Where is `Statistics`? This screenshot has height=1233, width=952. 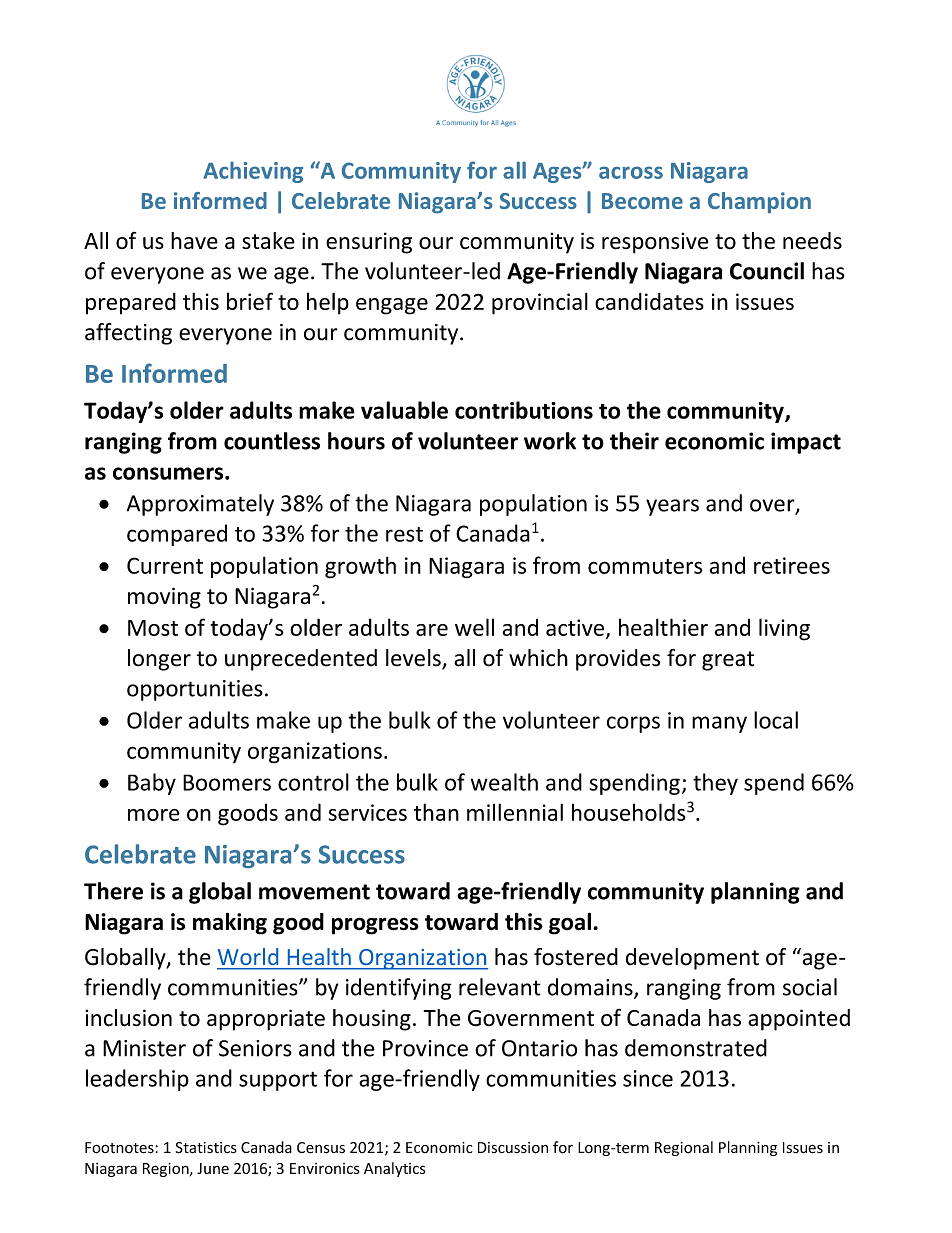 Statistics is located at coordinates (206, 1148).
